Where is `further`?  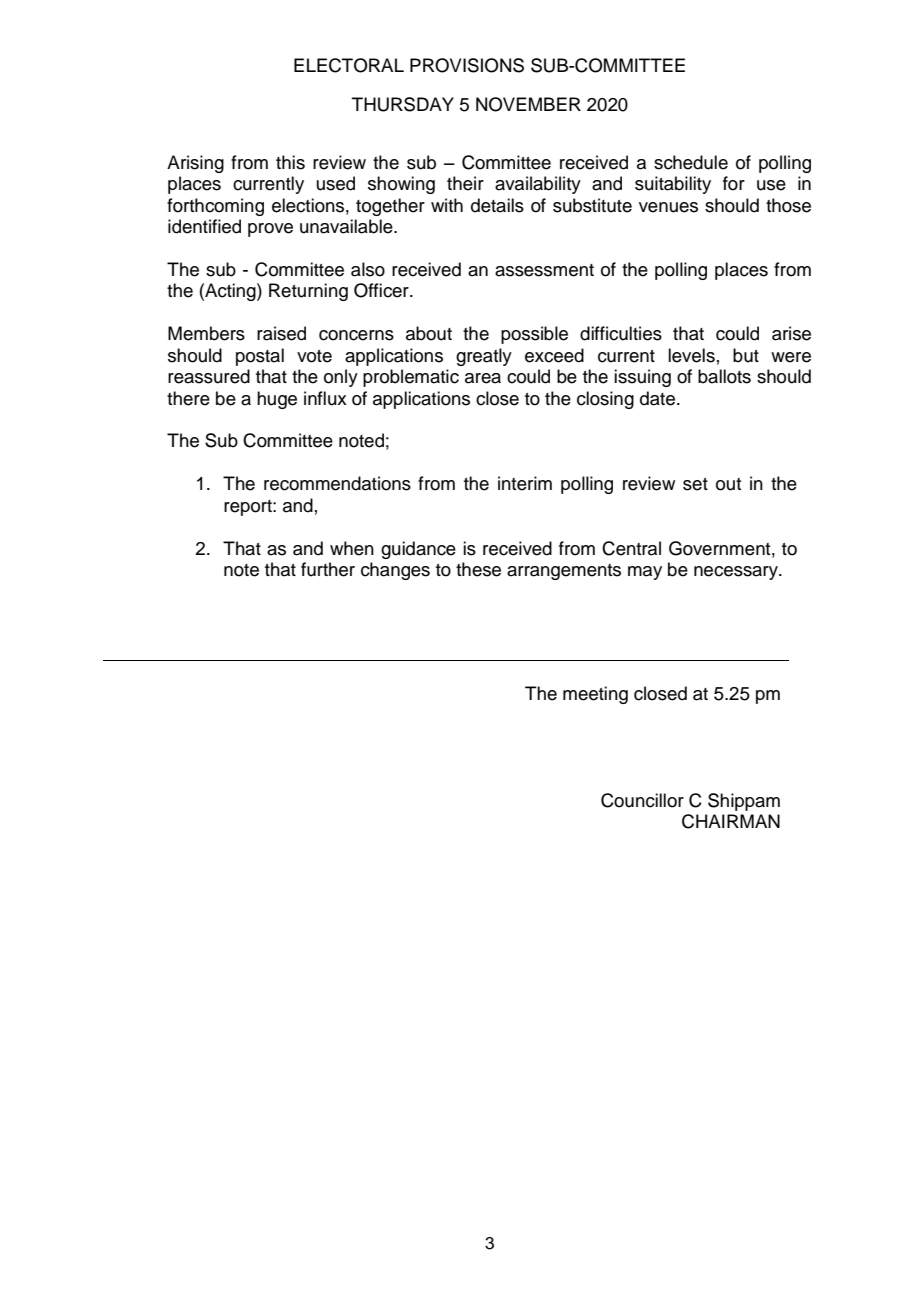
further is located at coordinates (328, 569).
